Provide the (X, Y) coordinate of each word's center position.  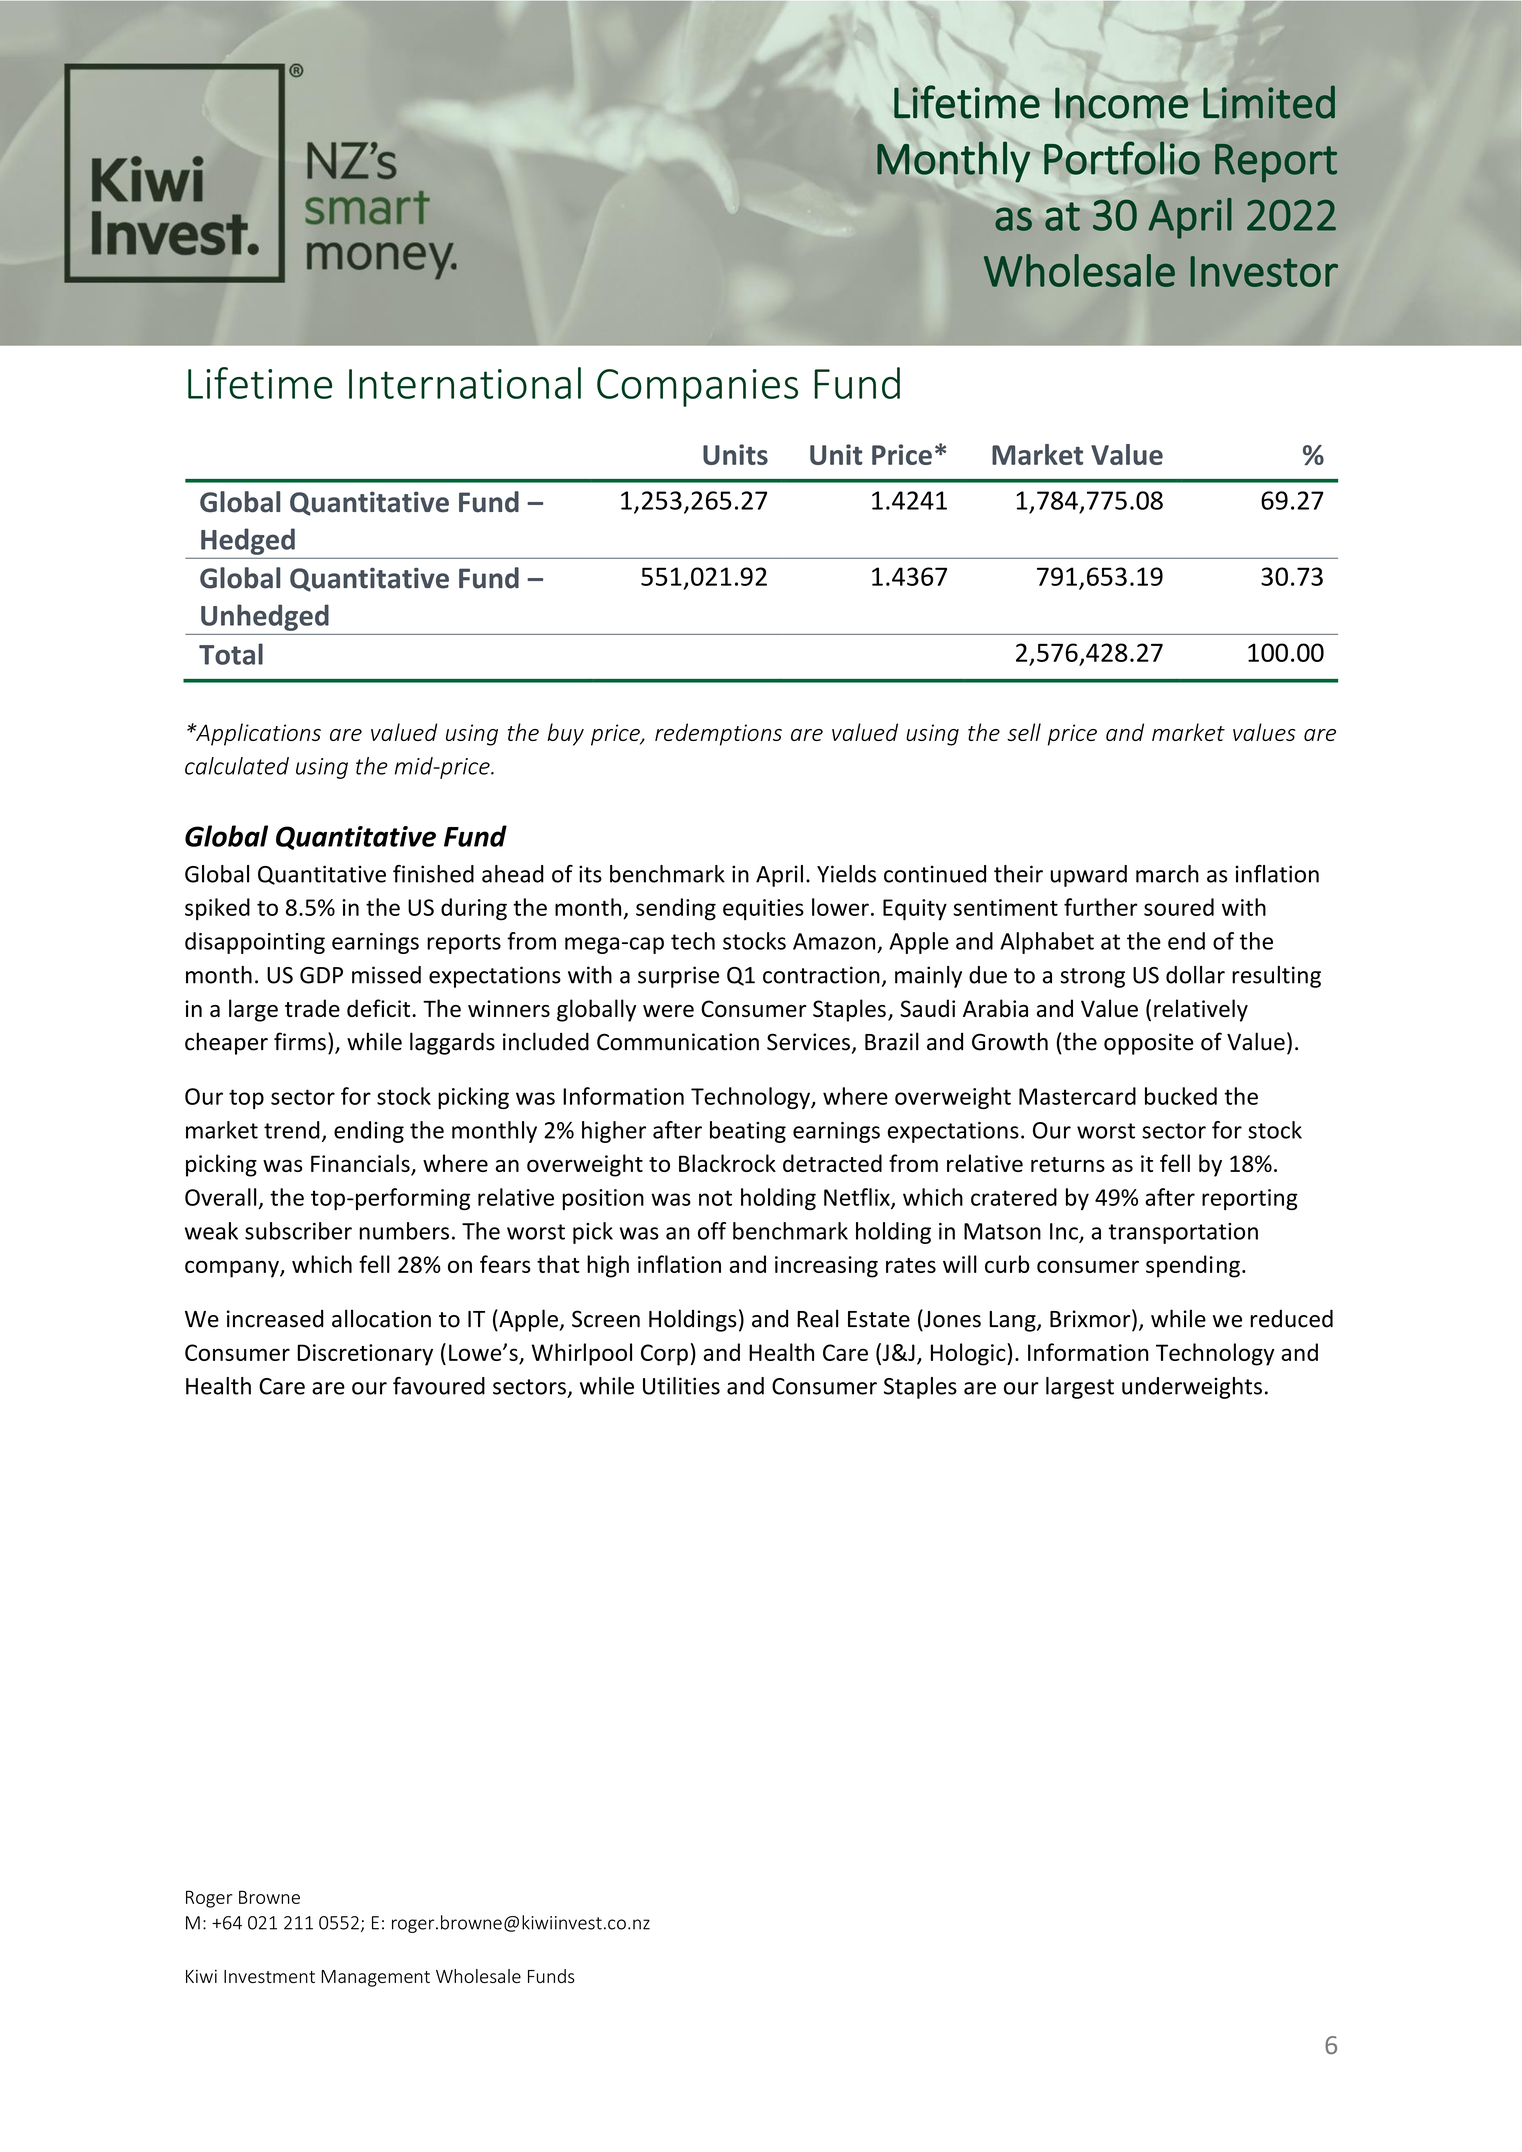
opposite (1149, 1044)
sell (1024, 732)
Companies (697, 388)
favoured (439, 1386)
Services (808, 1042)
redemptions (718, 734)
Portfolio (1122, 158)
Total (231, 654)
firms (300, 1041)
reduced (1292, 1318)
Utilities (681, 1386)
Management (375, 1978)
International (465, 383)
